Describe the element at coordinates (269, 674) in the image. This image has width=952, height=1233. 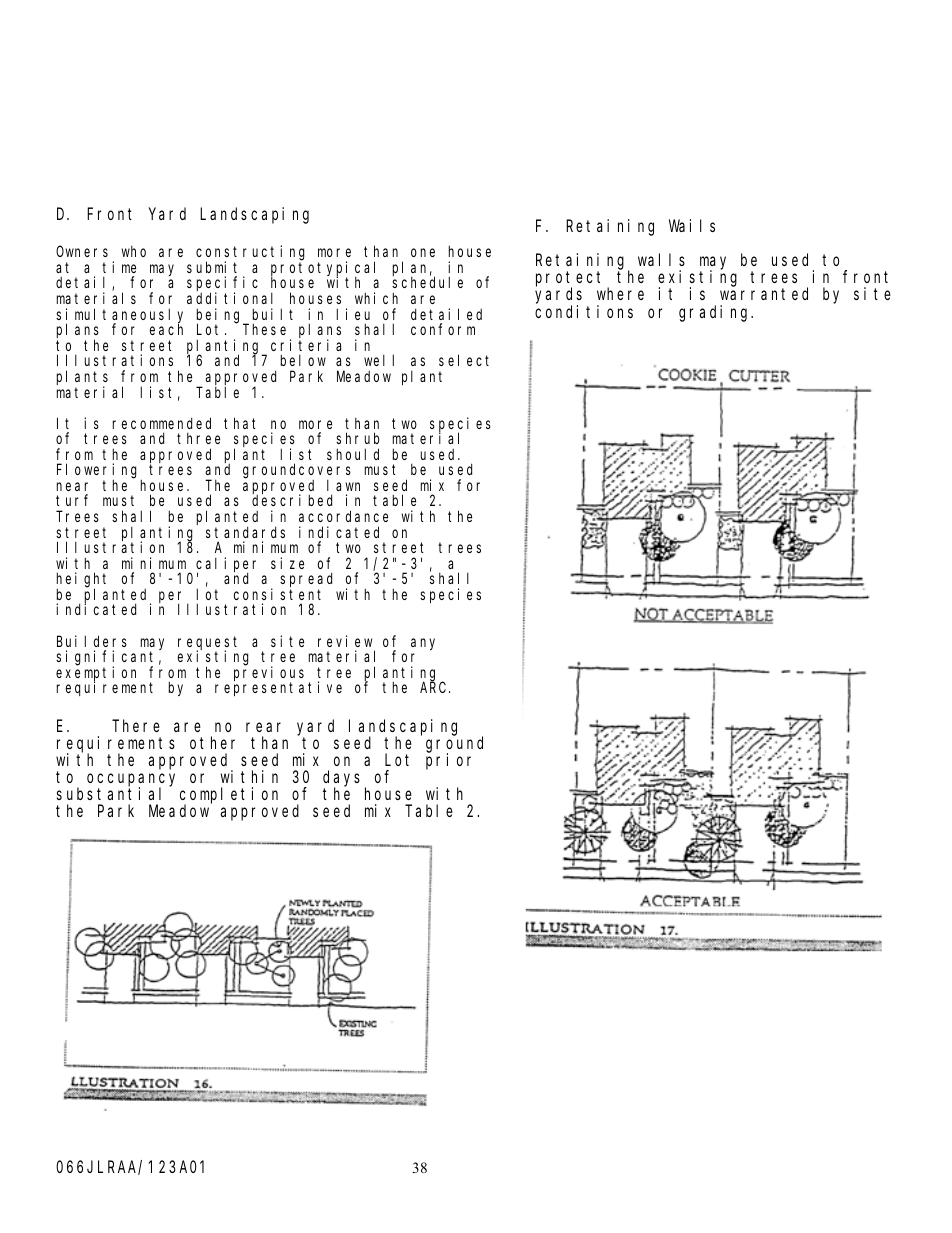
I see `previous` at that location.
